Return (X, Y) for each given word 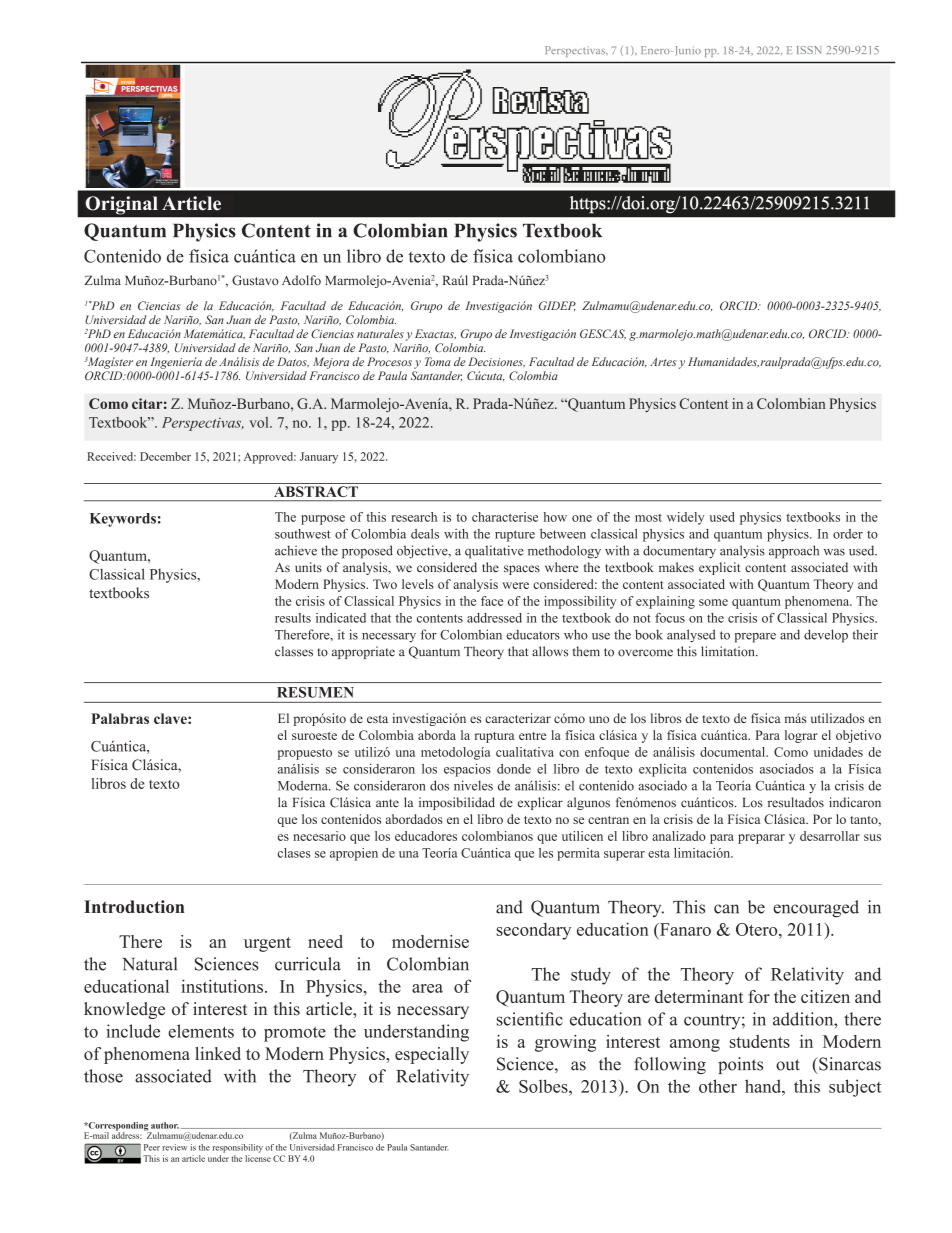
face (492, 601)
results (293, 618)
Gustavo (255, 280)
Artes (663, 361)
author (165, 1125)
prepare (755, 638)
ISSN (809, 50)
